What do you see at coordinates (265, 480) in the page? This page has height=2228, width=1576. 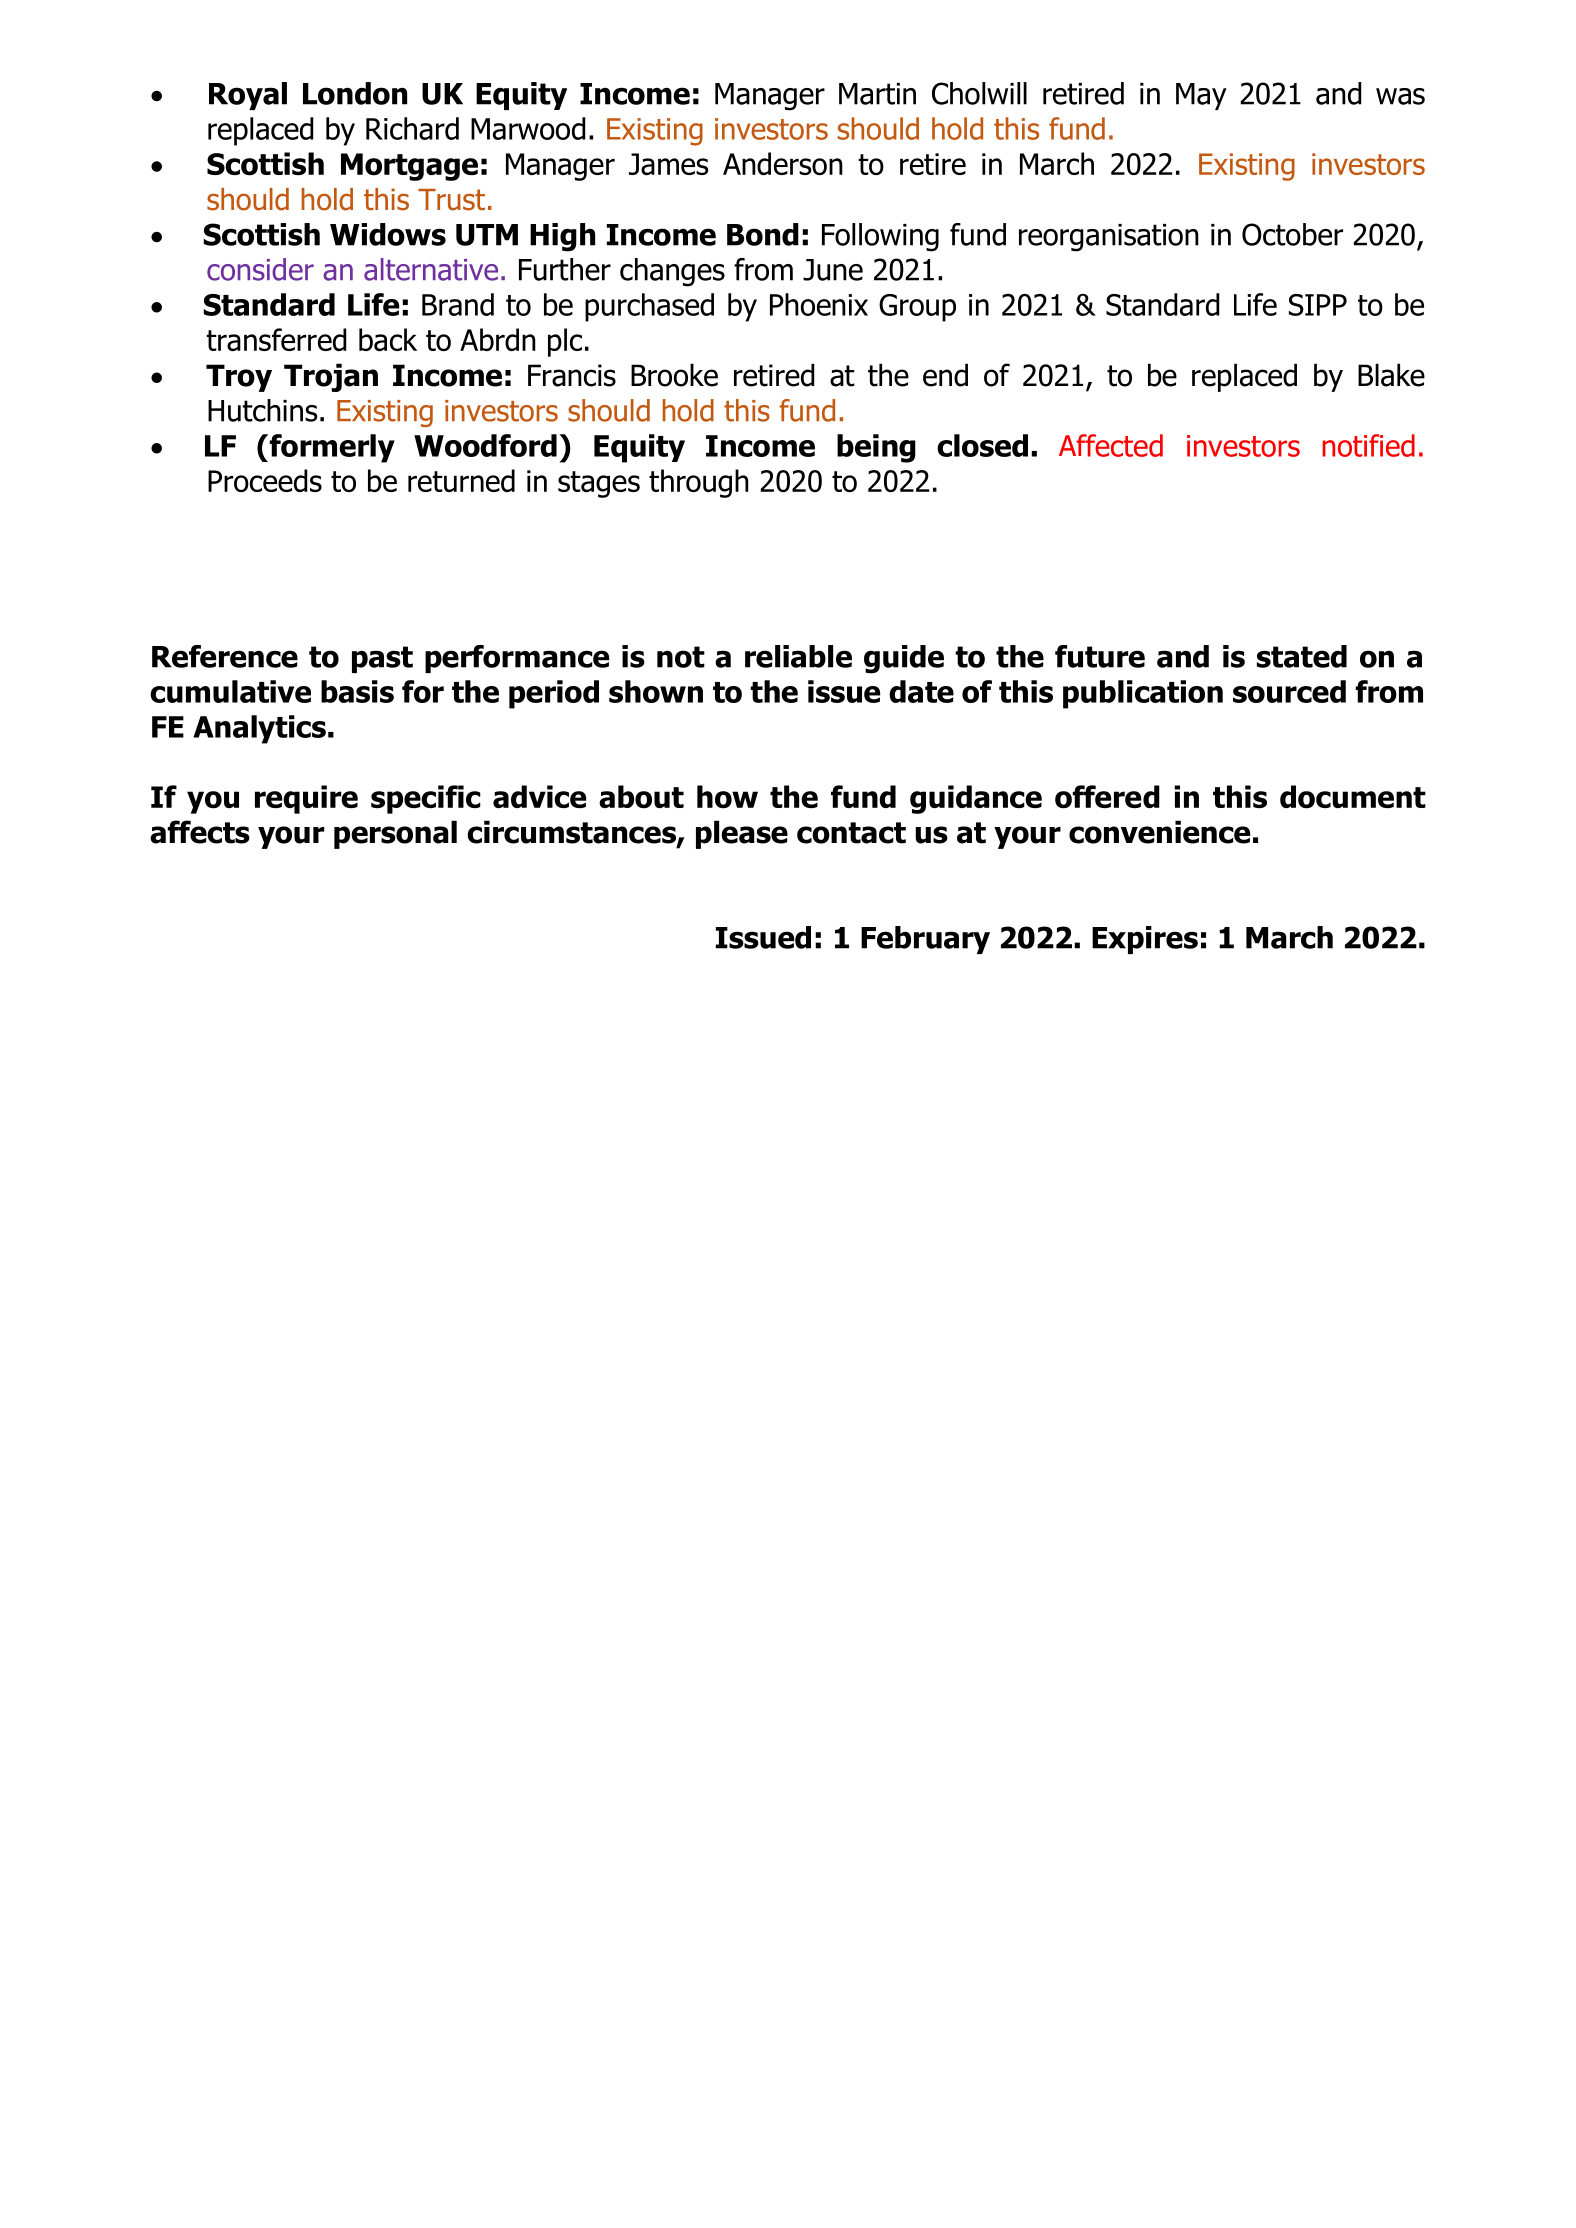 I see `Proceeds` at bounding box center [265, 480].
